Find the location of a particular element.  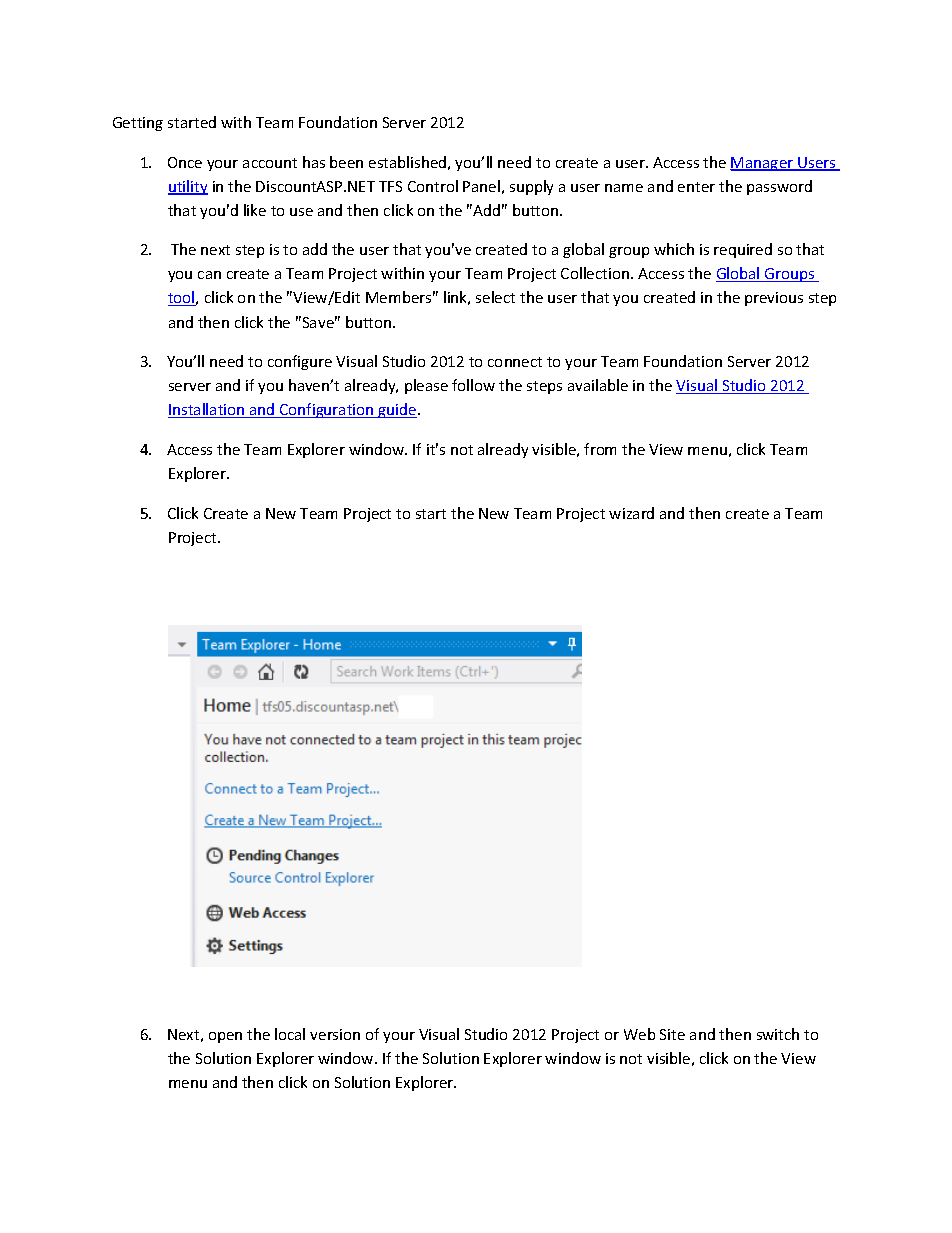

enter is located at coordinates (696, 187).
